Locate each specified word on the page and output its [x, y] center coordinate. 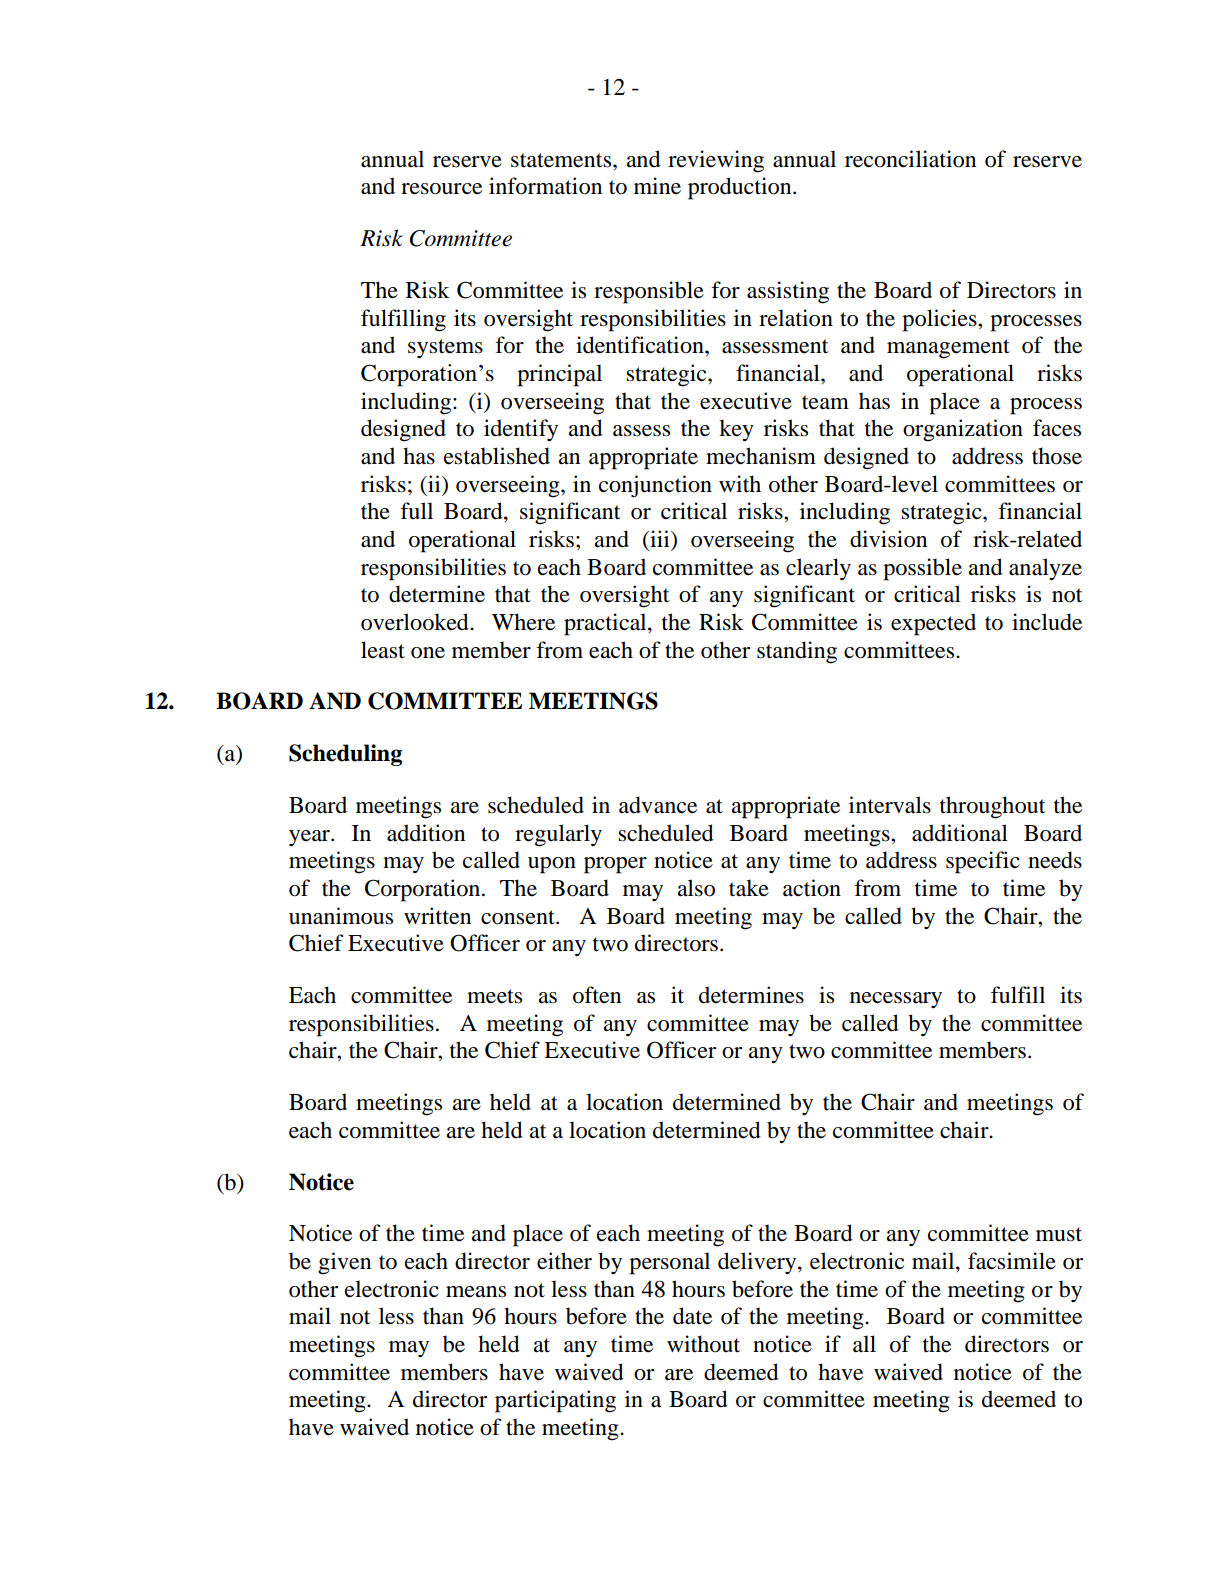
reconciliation [910, 159]
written [437, 916]
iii [660, 538]
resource [441, 189]
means [476, 1292]
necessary [896, 1000]
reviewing [716, 161]
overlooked [416, 622]
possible [922, 569]
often [597, 995]
